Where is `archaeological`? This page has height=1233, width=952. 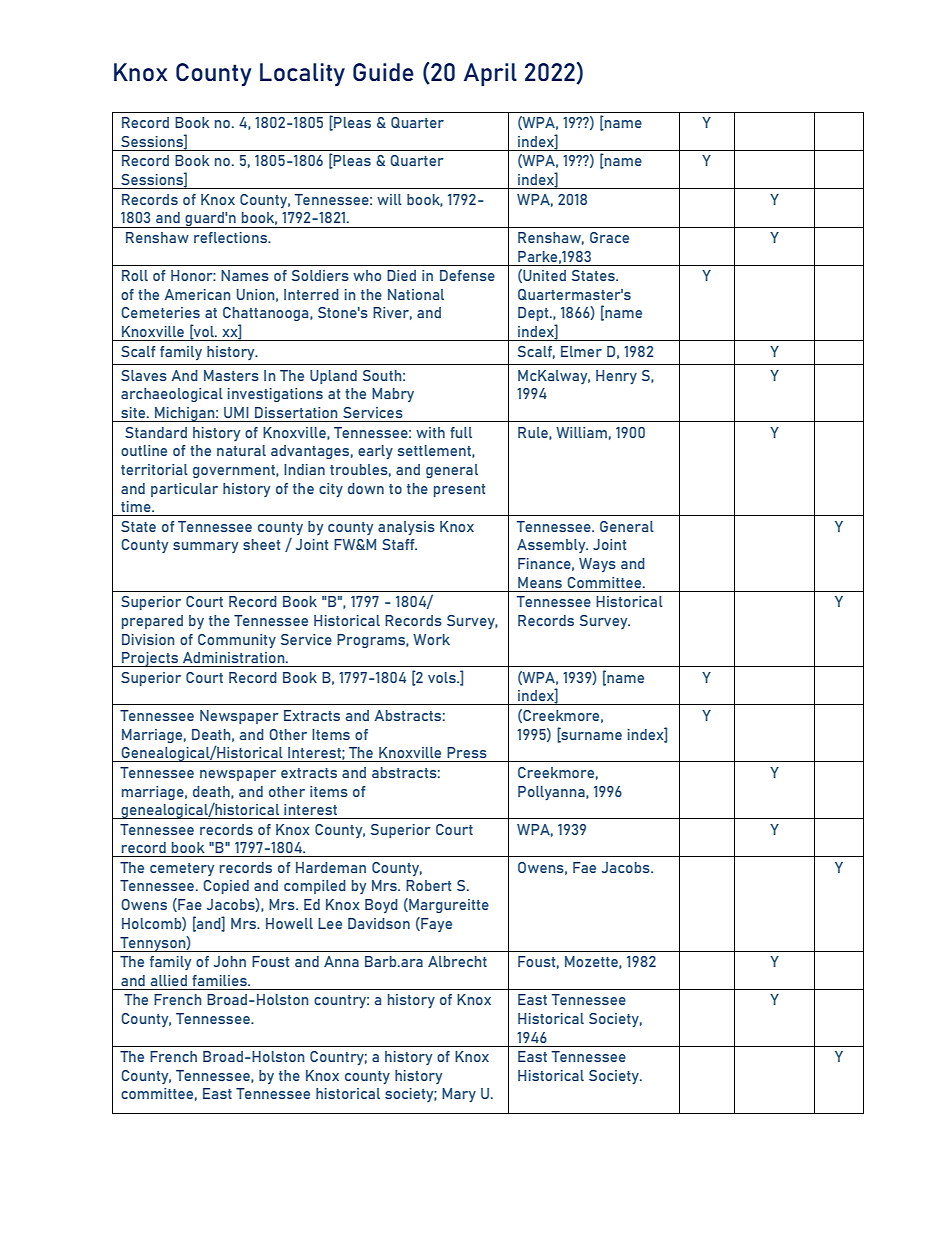
archaeological is located at coordinates (172, 395).
